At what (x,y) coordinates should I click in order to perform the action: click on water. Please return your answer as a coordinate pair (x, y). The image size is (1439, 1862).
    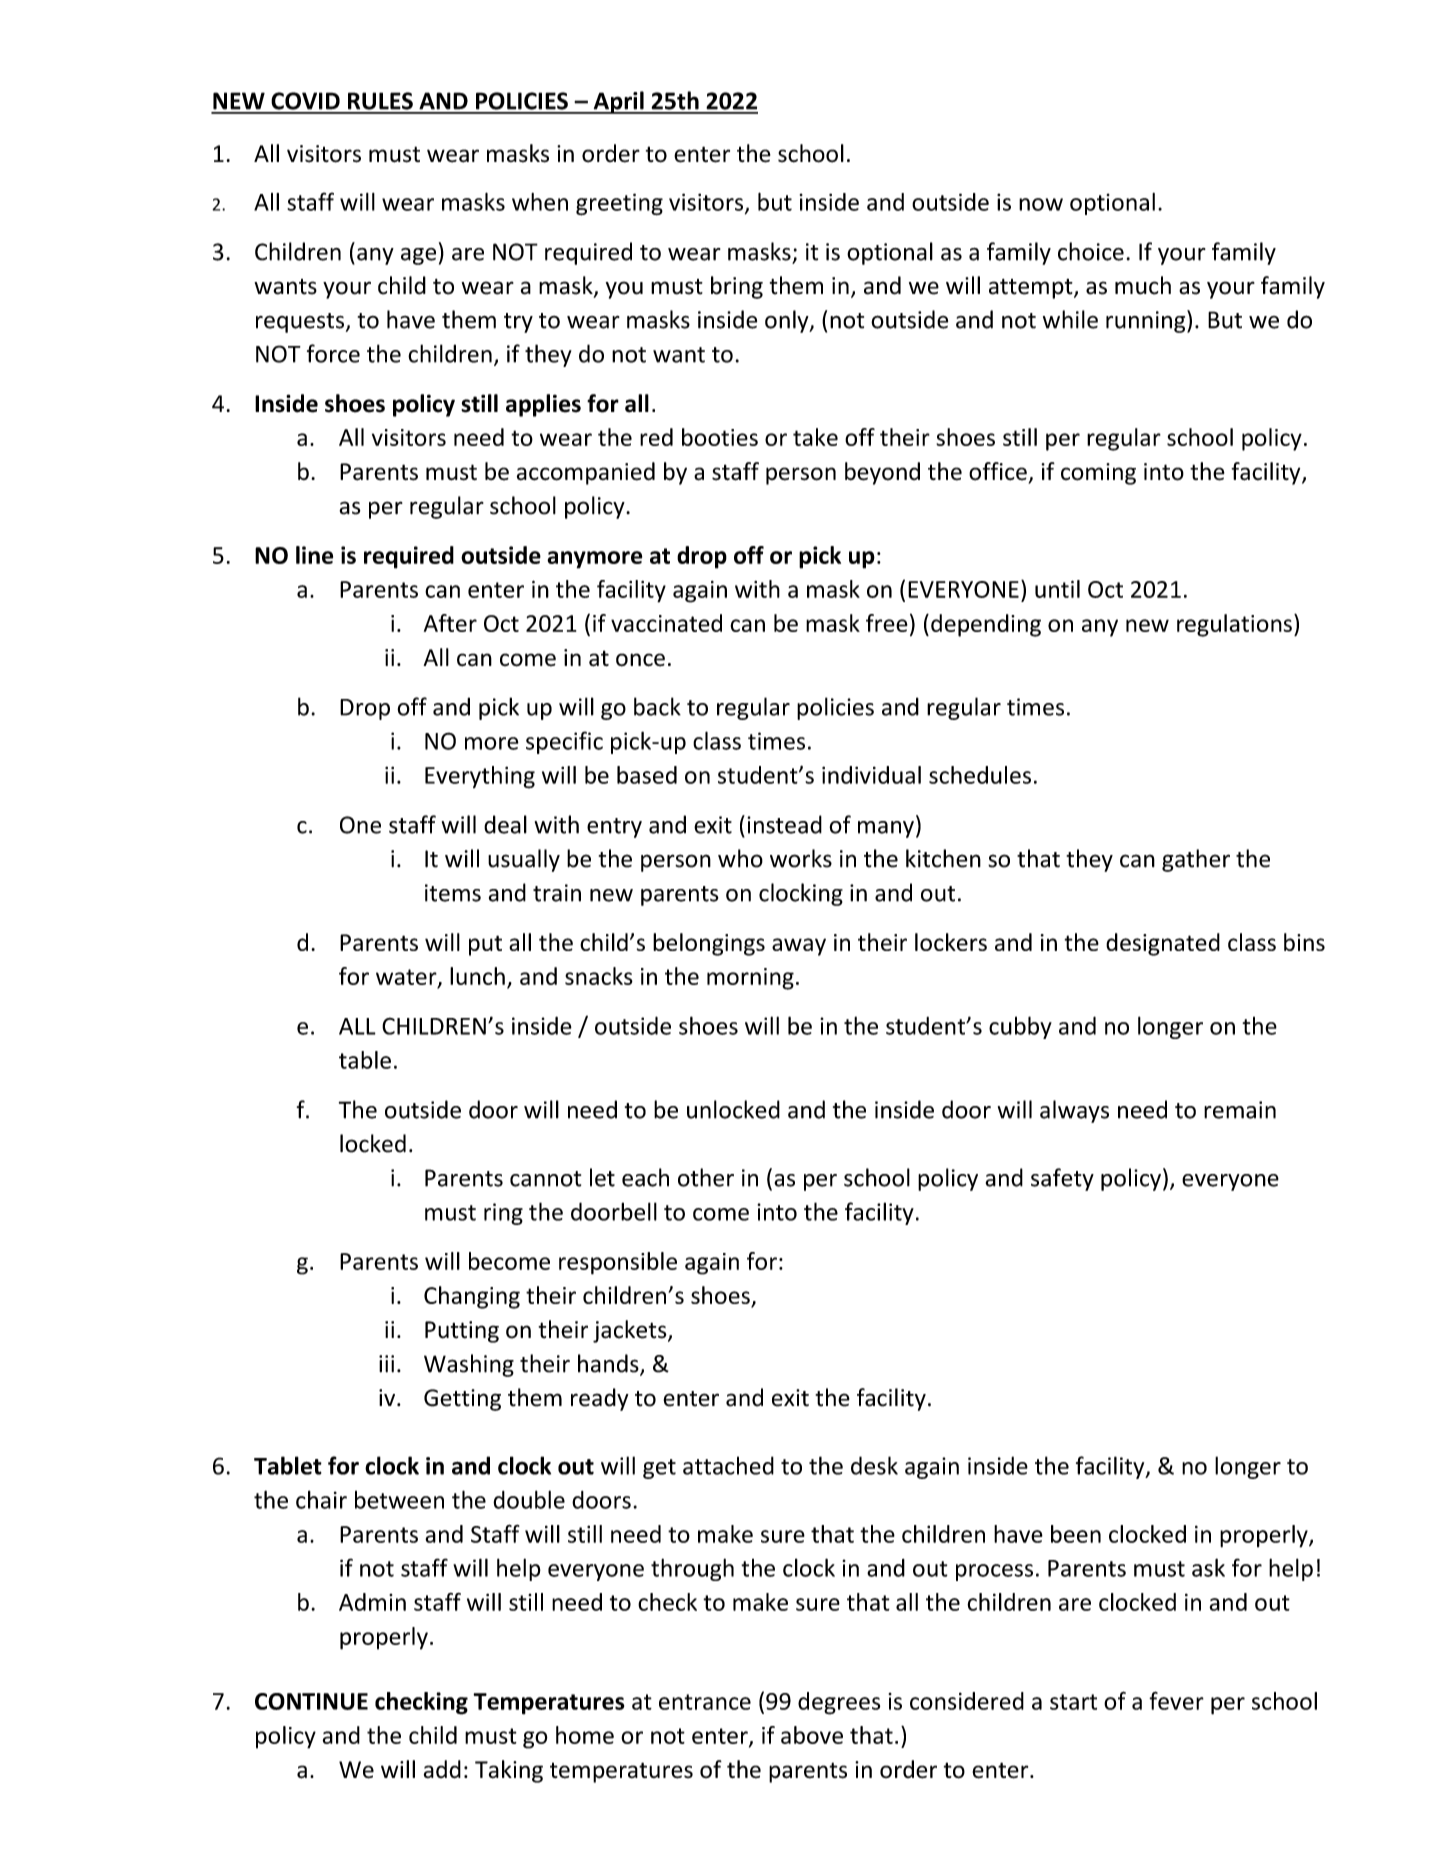
    Looking at the image, I should click on (407, 978).
